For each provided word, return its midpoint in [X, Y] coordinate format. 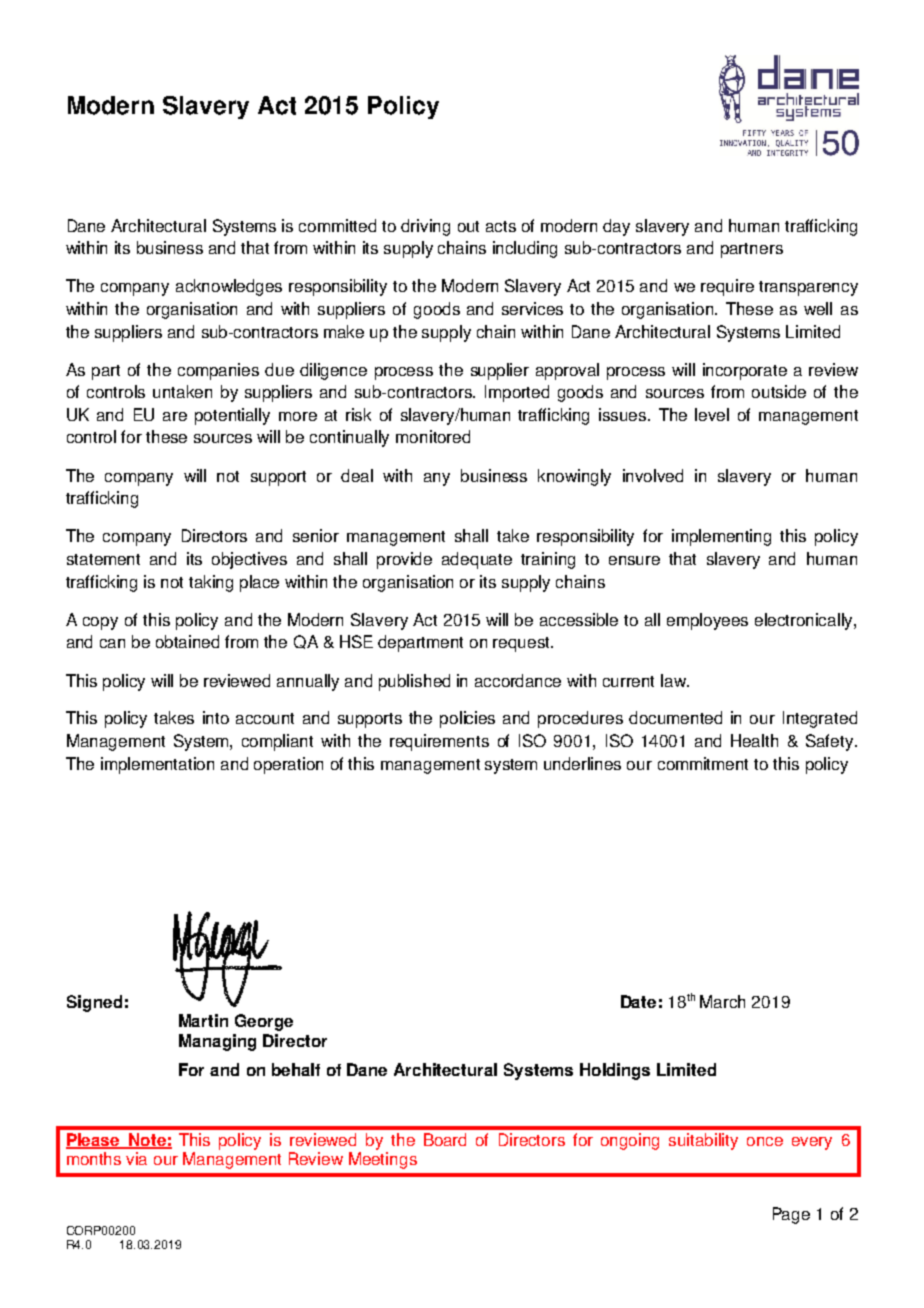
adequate [477, 560]
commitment [703, 763]
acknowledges [229, 287]
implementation [157, 765]
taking [211, 583]
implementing [721, 537]
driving [425, 227]
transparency [808, 288]
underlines [582, 763]
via [136, 1158]
